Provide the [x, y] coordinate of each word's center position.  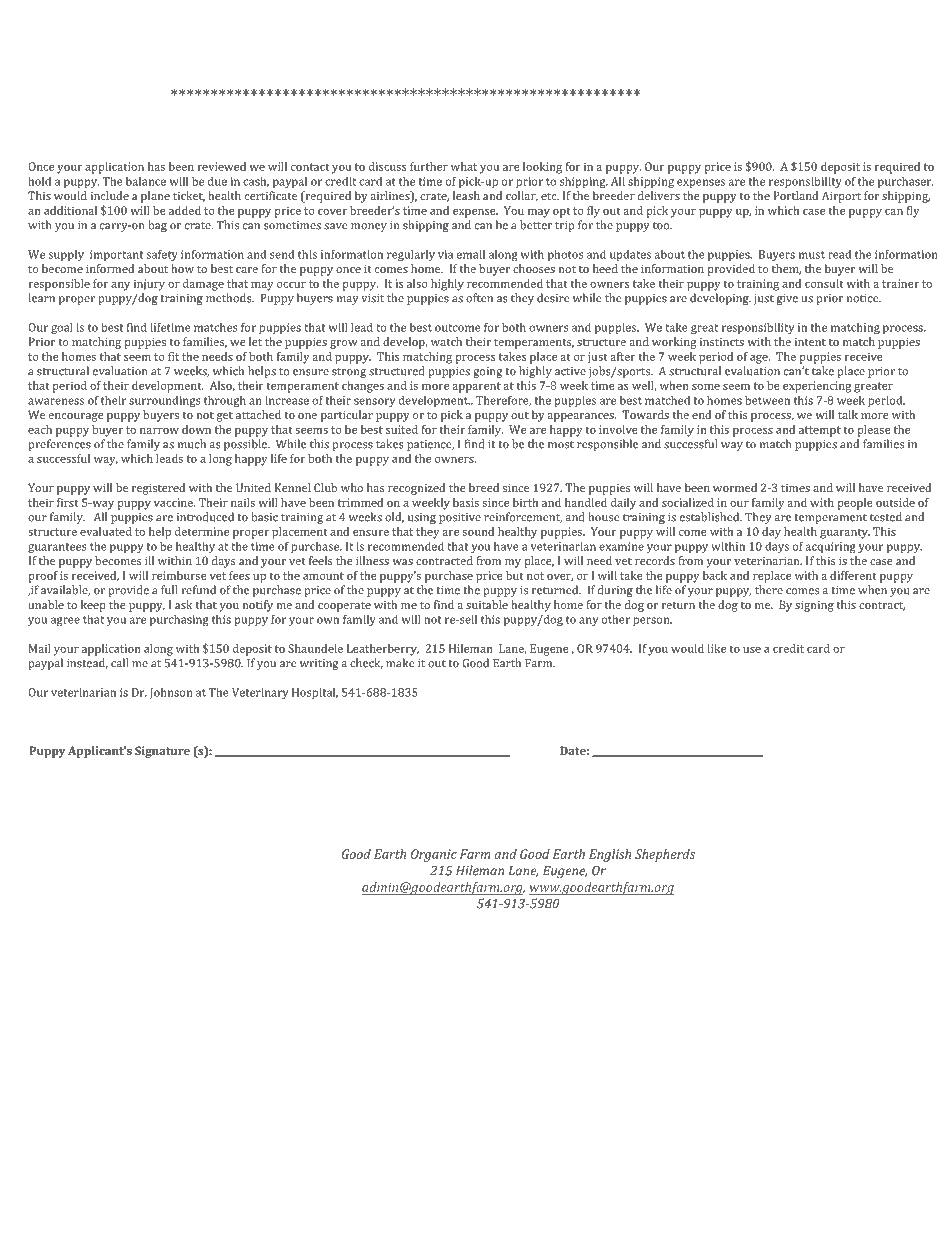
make [400, 663]
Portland [795, 195]
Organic [434, 855]
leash [466, 195]
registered [158, 489]
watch [446, 341]
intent [810, 342]
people [855, 504]
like [716, 648]
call [119, 663]
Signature [162, 752]
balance [146, 181]
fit [173, 356]
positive [460, 518]
